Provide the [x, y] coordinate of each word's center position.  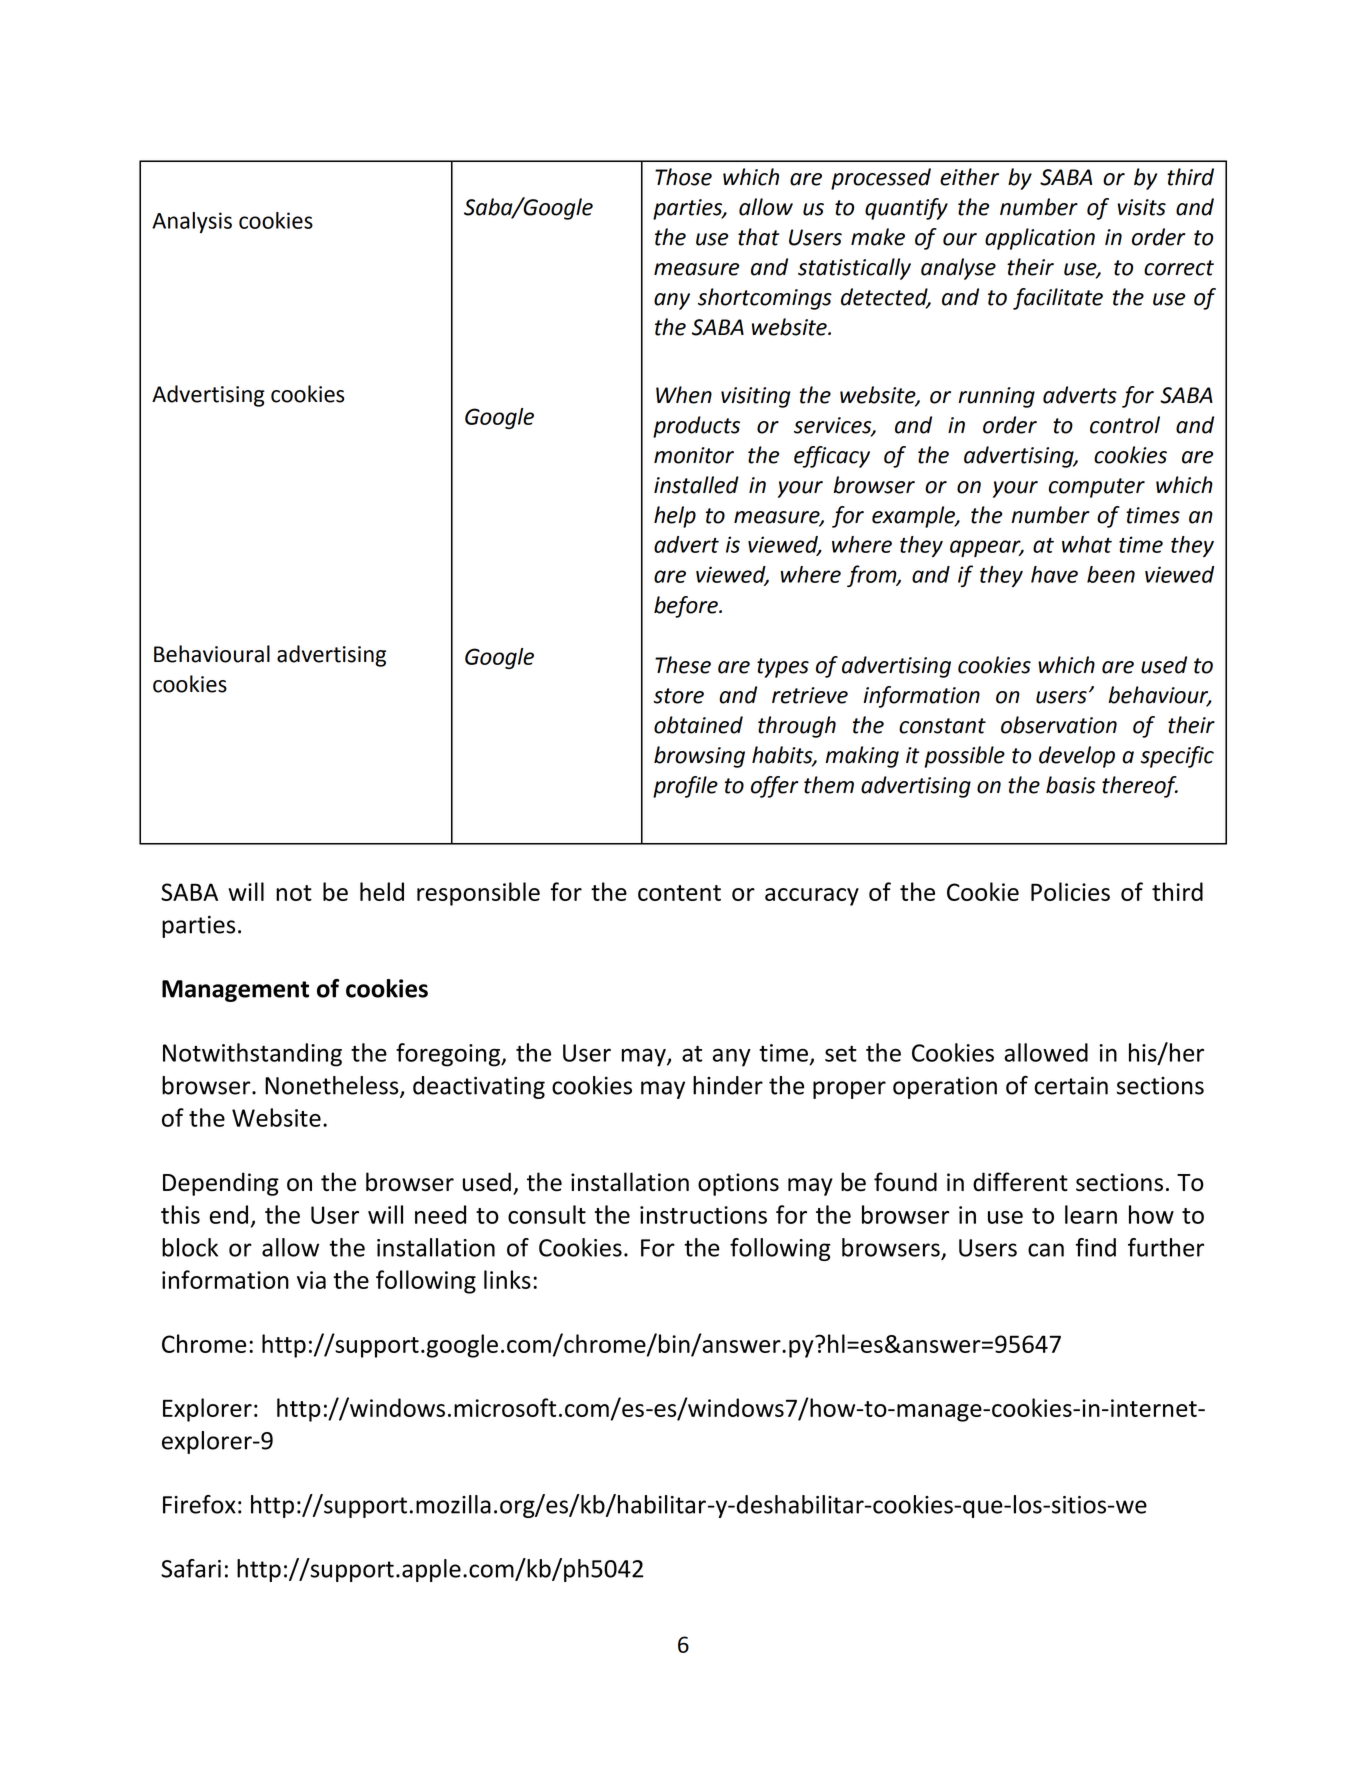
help [675, 517]
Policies [1070, 891]
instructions [703, 1215]
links [507, 1279]
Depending [221, 1184]
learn [1091, 1214]
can [1046, 1250]
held [382, 891]
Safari [191, 1568]
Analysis [192, 222]
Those [683, 177]
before [687, 607]
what [1087, 544]
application [1040, 239]
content [679, 893]
